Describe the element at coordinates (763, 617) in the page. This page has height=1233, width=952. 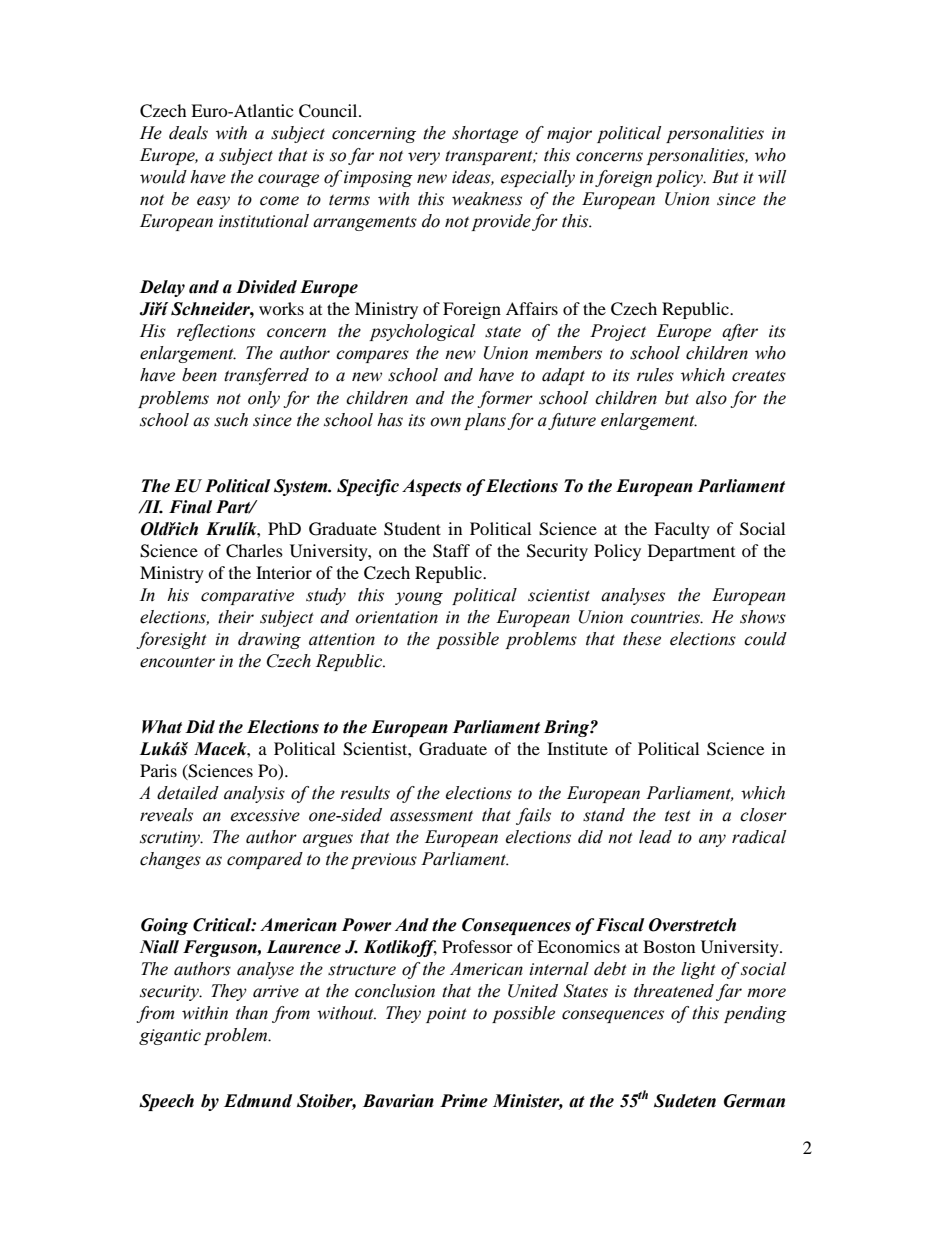
I see `shows` at that location.
